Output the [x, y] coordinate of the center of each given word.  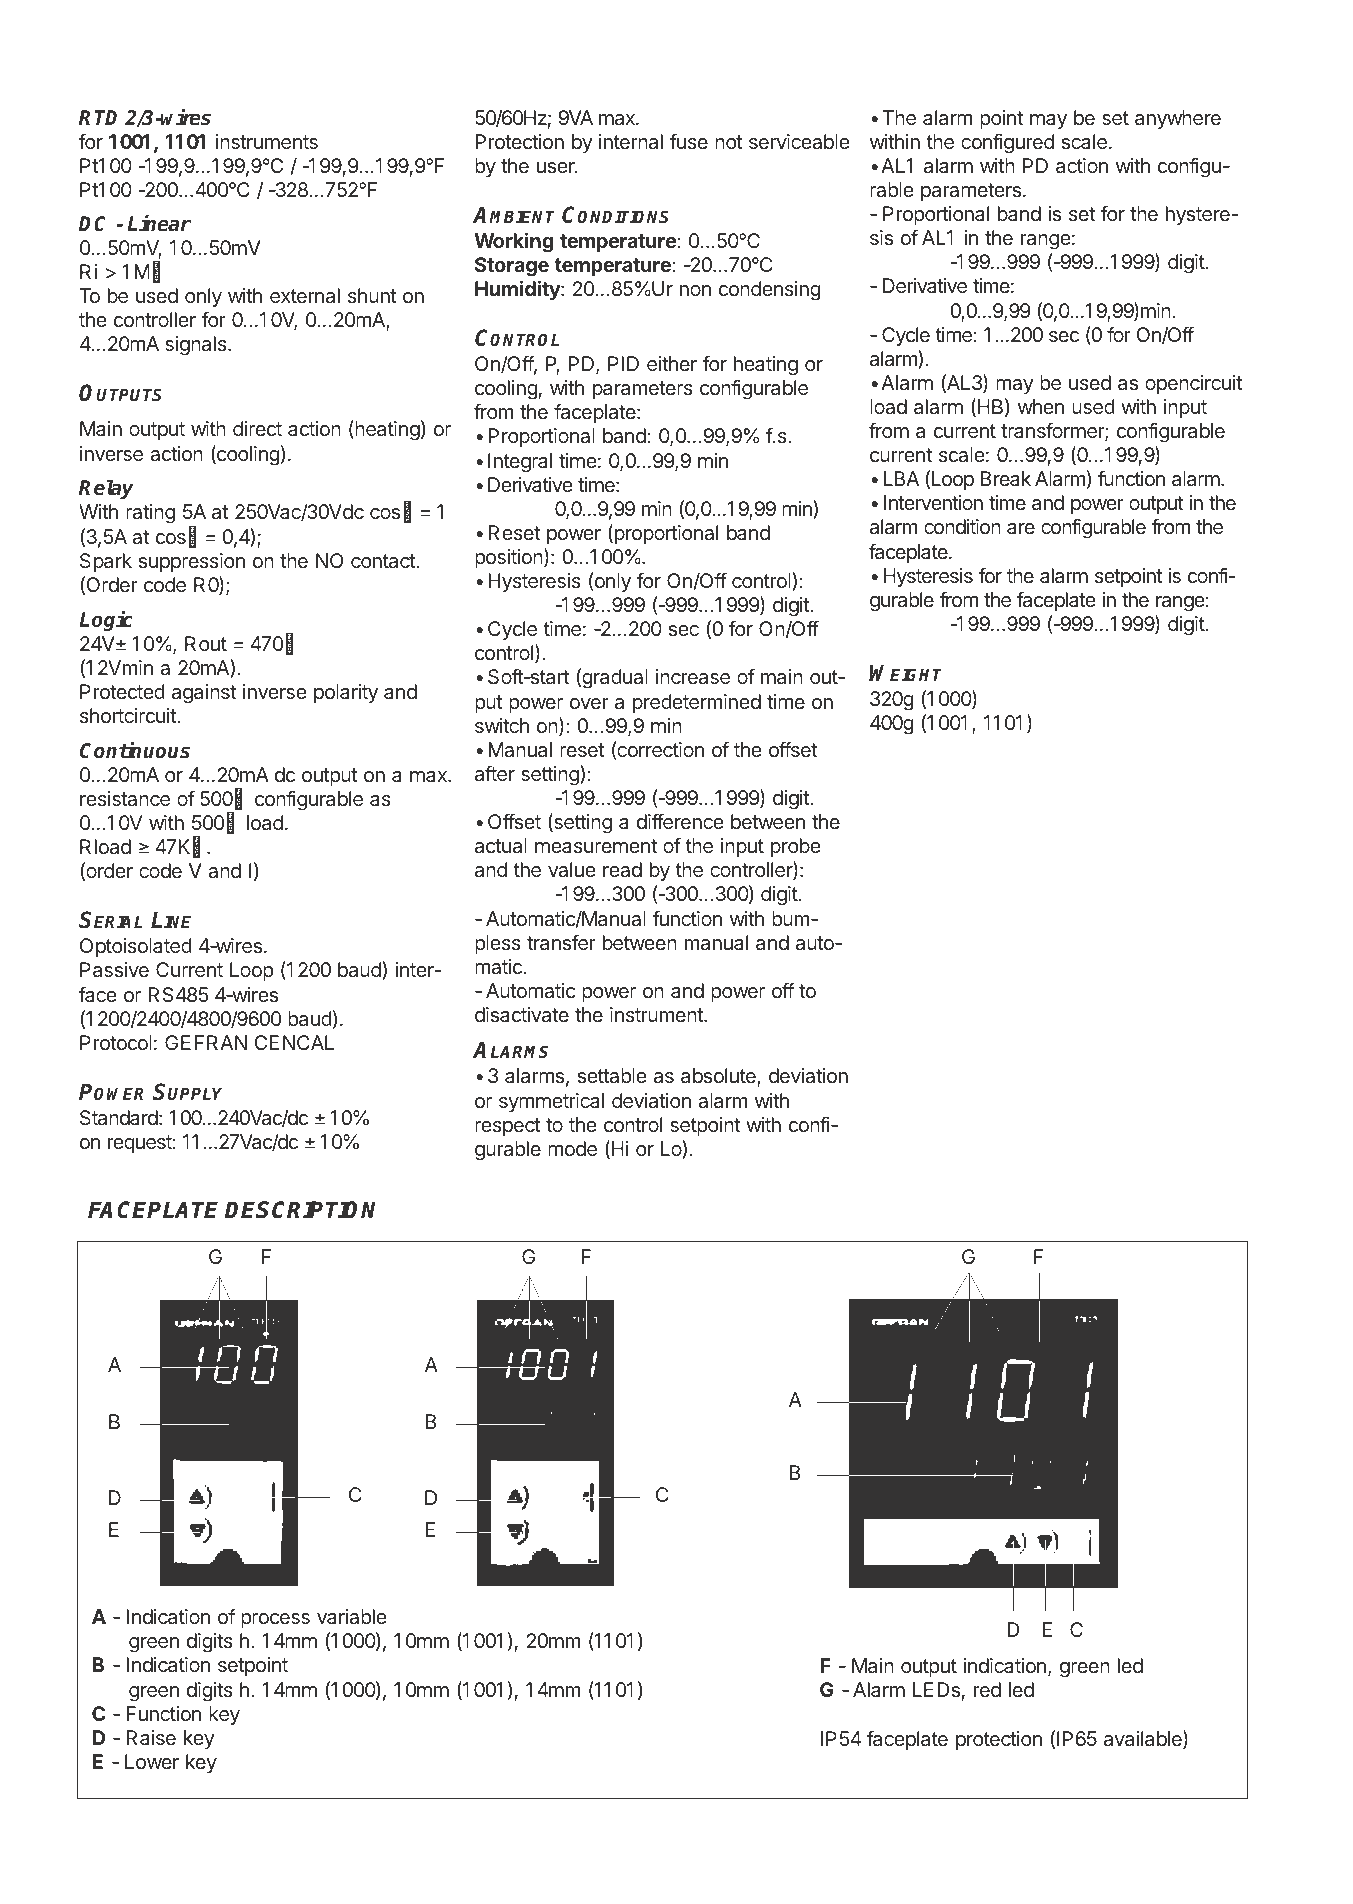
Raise [151, 1737]
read [622, 869]
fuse [689, 141]
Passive [114, 969]
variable [352, 1616]
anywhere [1178, 119]
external [305, 295]
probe [796, 847]
